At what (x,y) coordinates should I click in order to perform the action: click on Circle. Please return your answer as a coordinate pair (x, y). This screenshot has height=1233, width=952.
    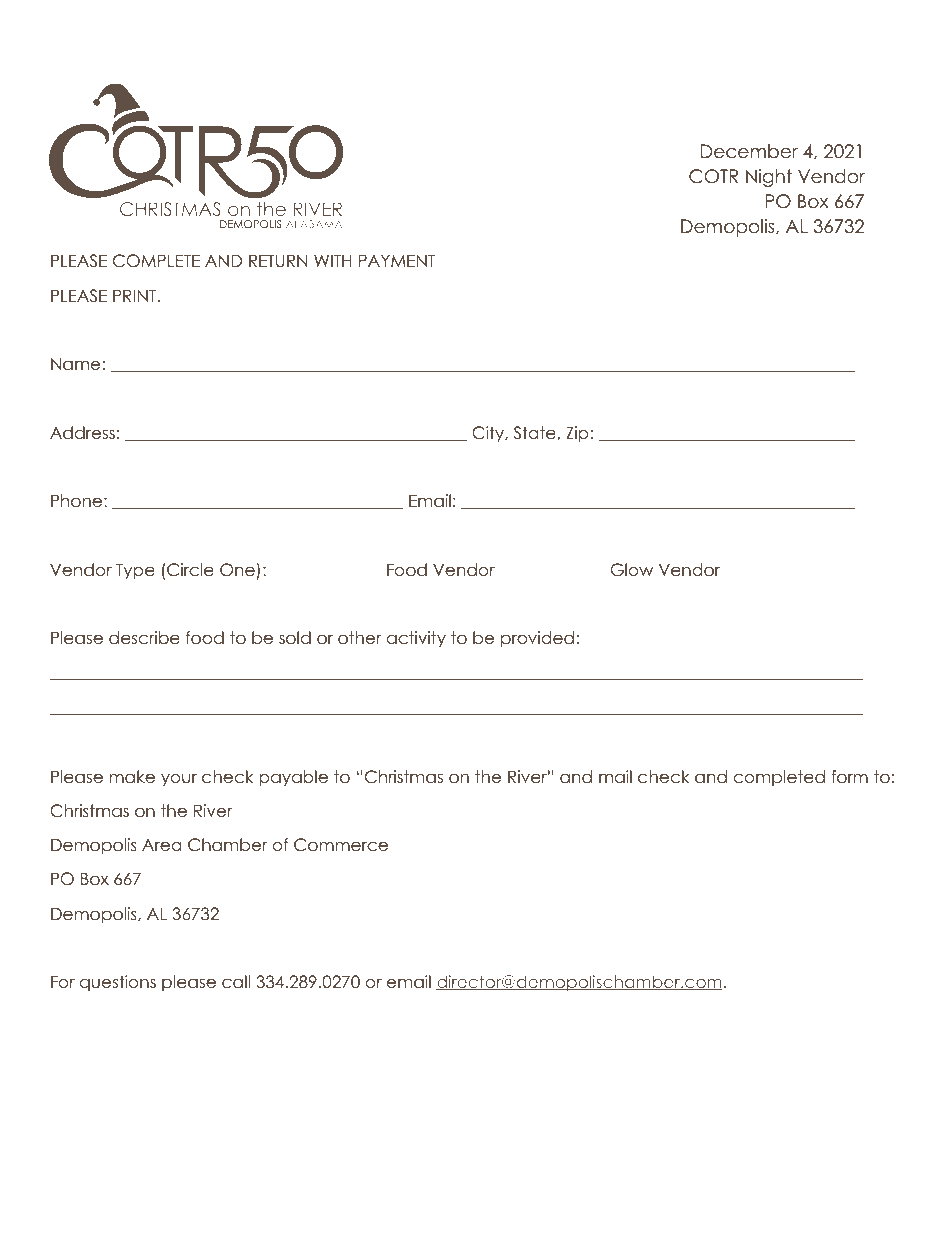
    Looking at the image, I should click on (190, 570).
